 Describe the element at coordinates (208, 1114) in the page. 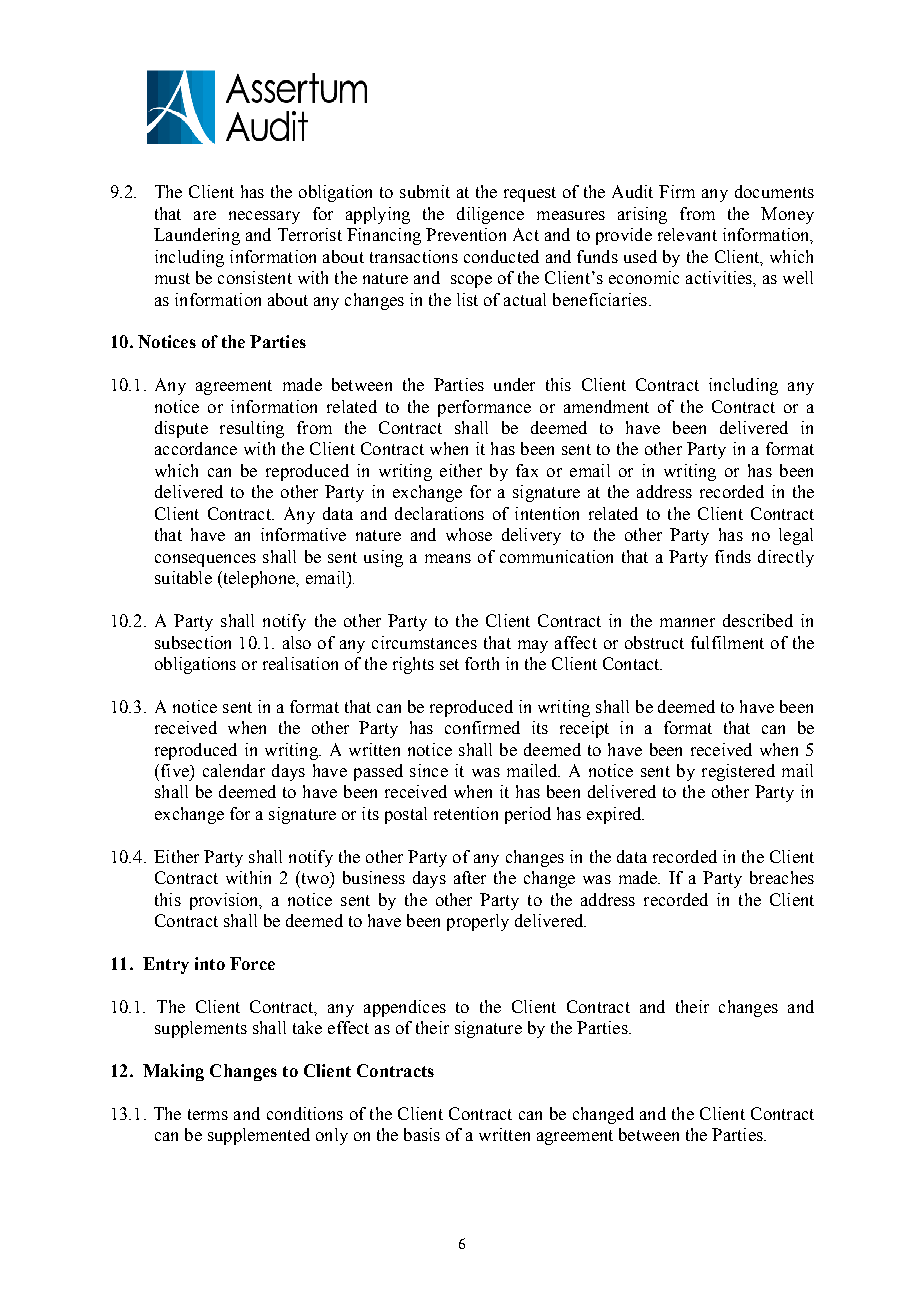

I see `terms` at that location.
